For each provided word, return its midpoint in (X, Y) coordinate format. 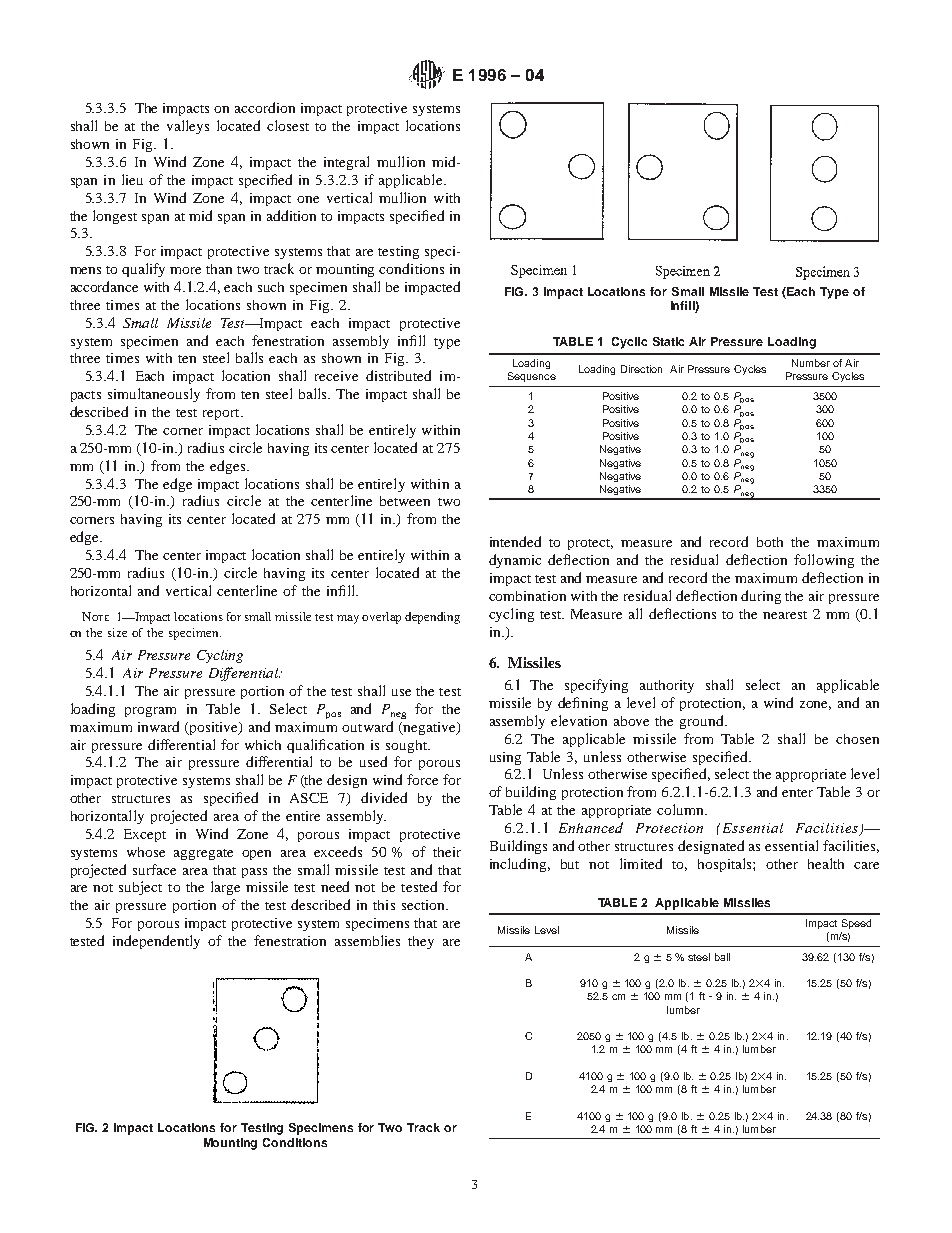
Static (668, 341)
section (424, 905)
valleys (188, 127)
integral (346, 163)
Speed (856, 924)
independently (156, 942)
